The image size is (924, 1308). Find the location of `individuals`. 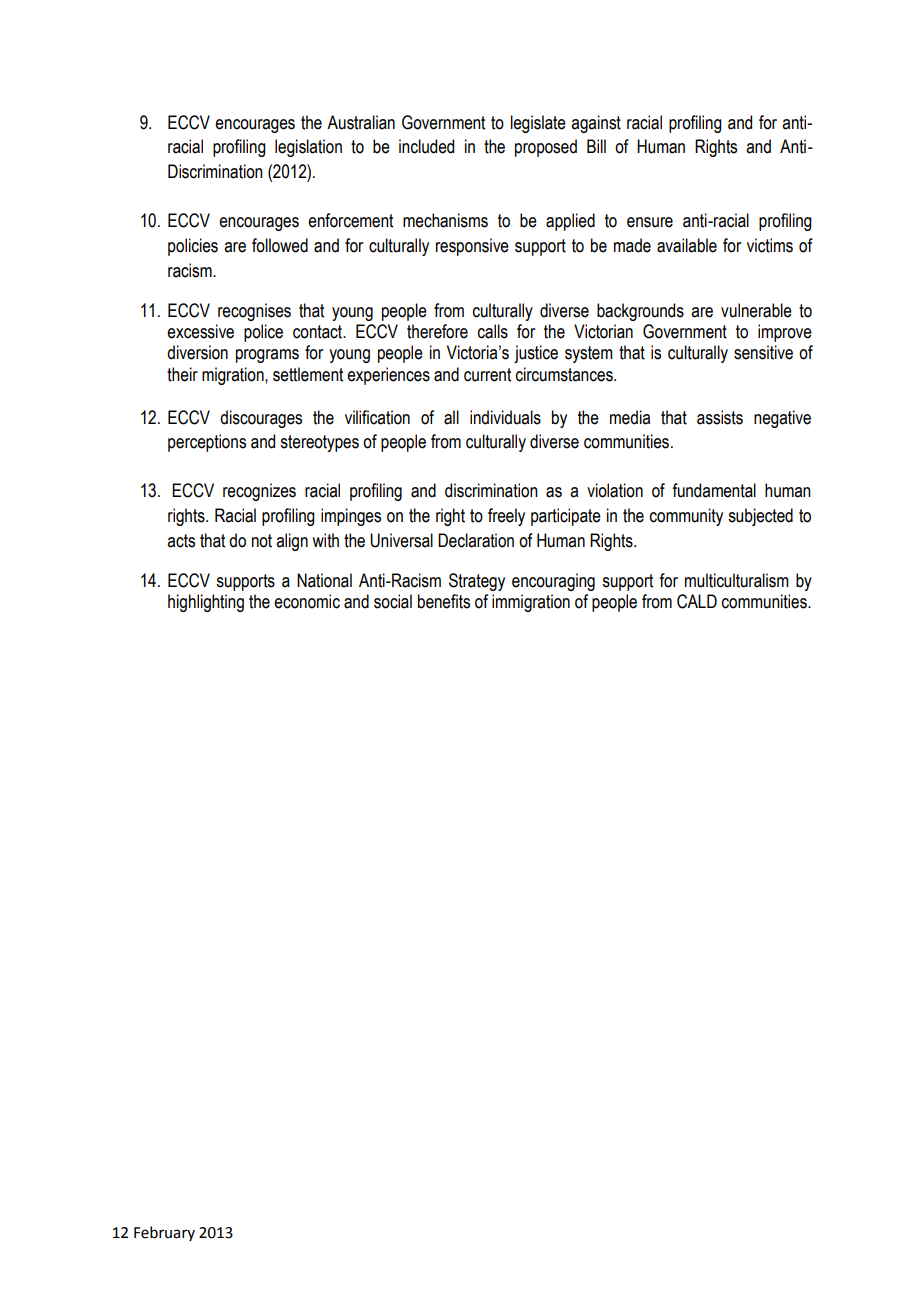

individuals is located at coordinates (505, 417).
